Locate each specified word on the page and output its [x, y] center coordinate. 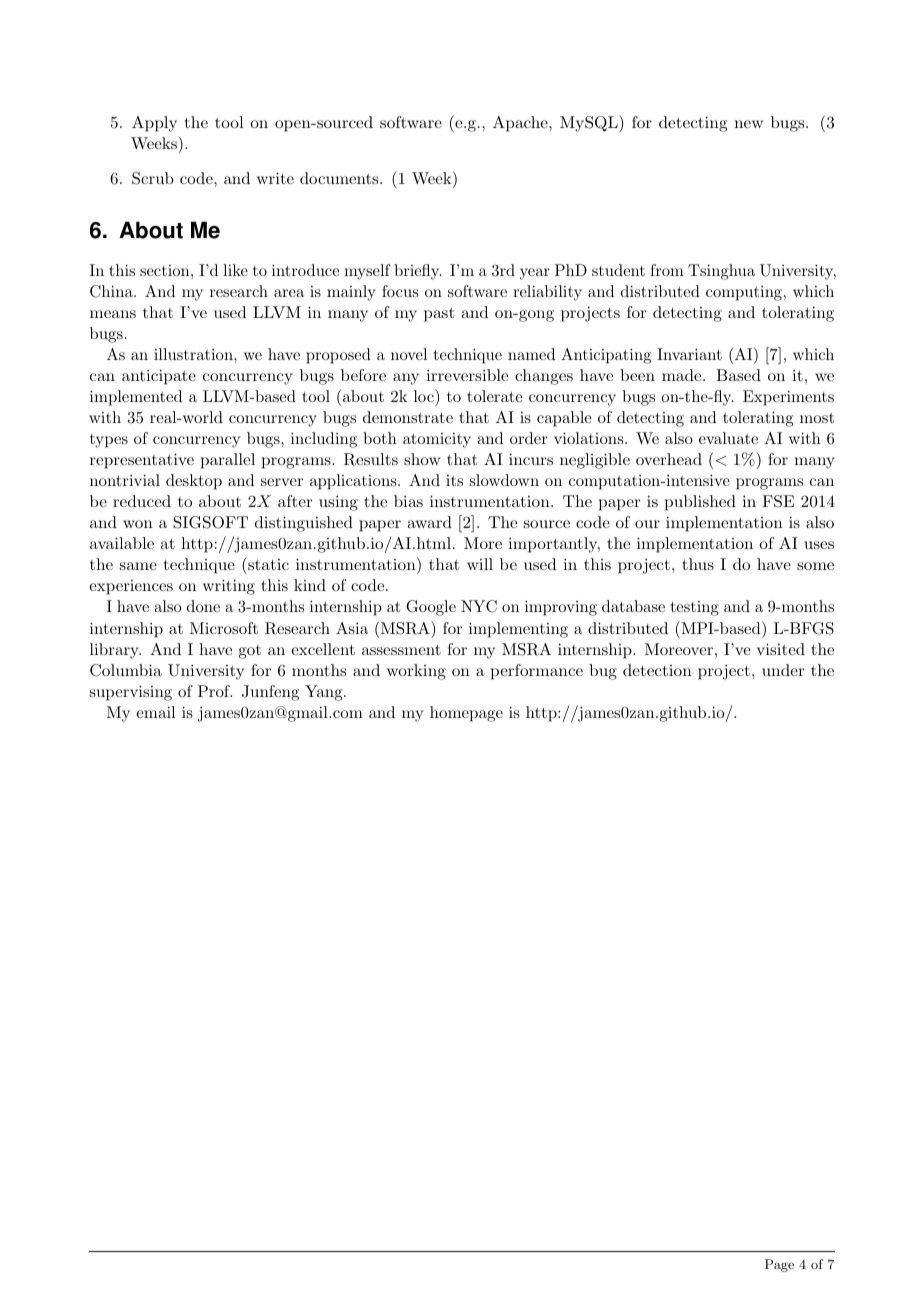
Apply [154, 124]
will [480, 564]
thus [698, 564]
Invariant [689, 354]
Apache [521, 124]
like [235, 270]
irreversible [467, 375]
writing [229, 587]
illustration [194, 354]
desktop [194, 482]
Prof [215, 691]
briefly [417, 272]
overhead [669, 459]
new [748, 124]
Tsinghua [721, 272]
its [454, 480]
